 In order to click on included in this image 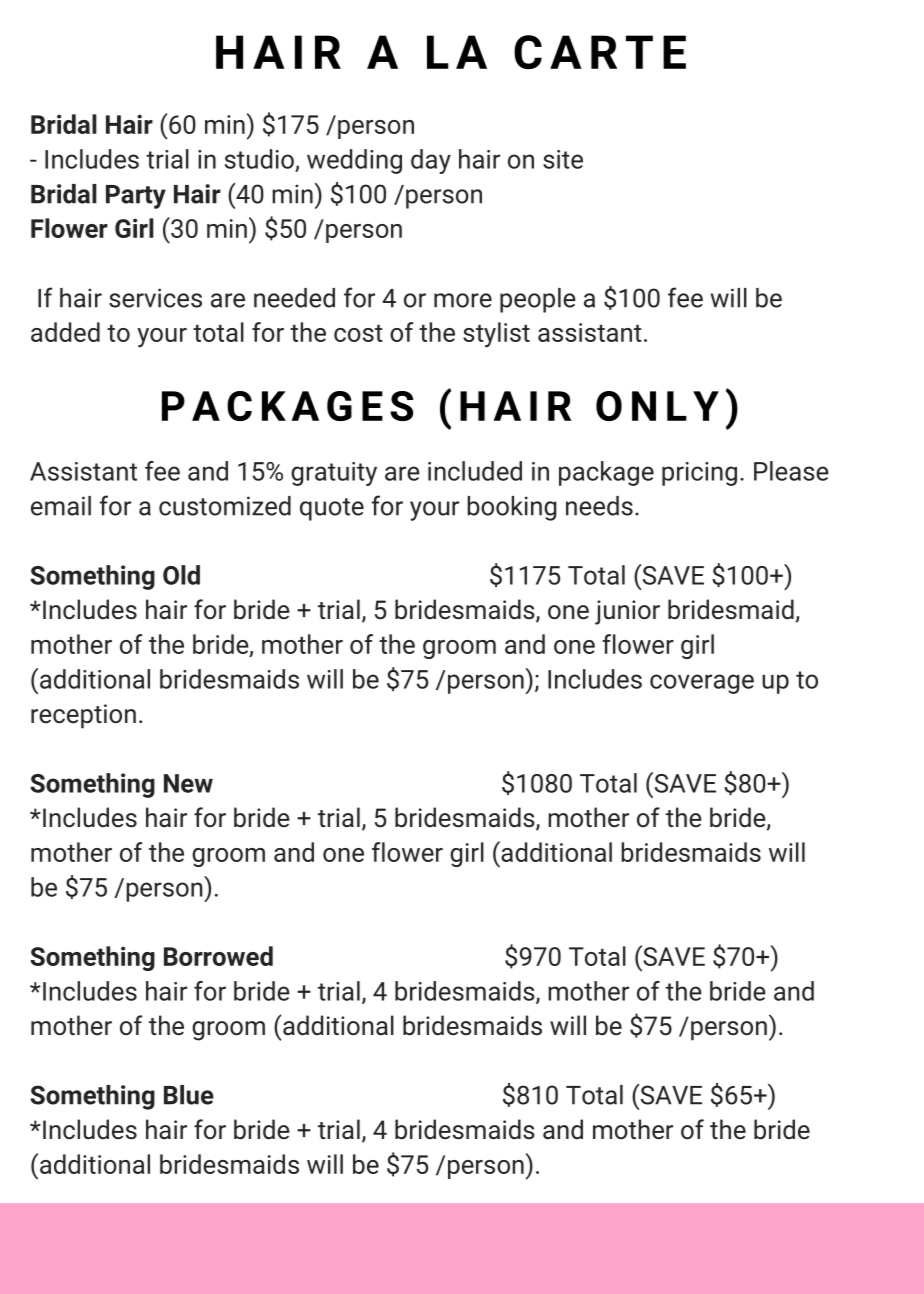, I will do `click(475, 471)`.
